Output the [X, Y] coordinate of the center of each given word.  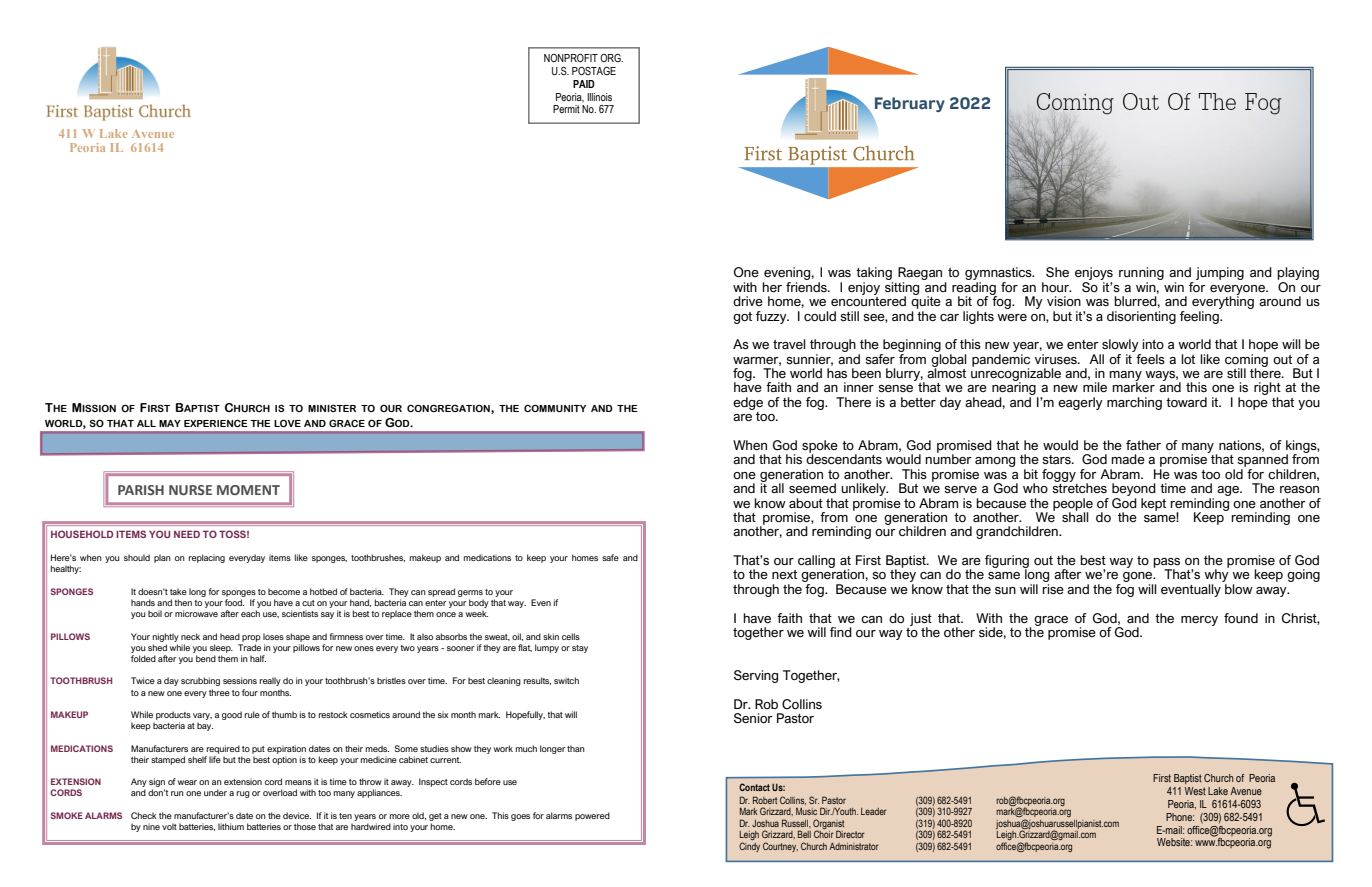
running [1141, 275]
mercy [1199, 621]
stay [580, 649]
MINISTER [332, 408]
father [1143, 445]
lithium [231, 826]
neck [190, 636]
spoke [820, 447]
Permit [566, 109]
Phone [1180, 817]
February [910, 104]
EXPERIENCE [216, 423]
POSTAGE [594, 71]
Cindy [749, 847]
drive [748, 301]
